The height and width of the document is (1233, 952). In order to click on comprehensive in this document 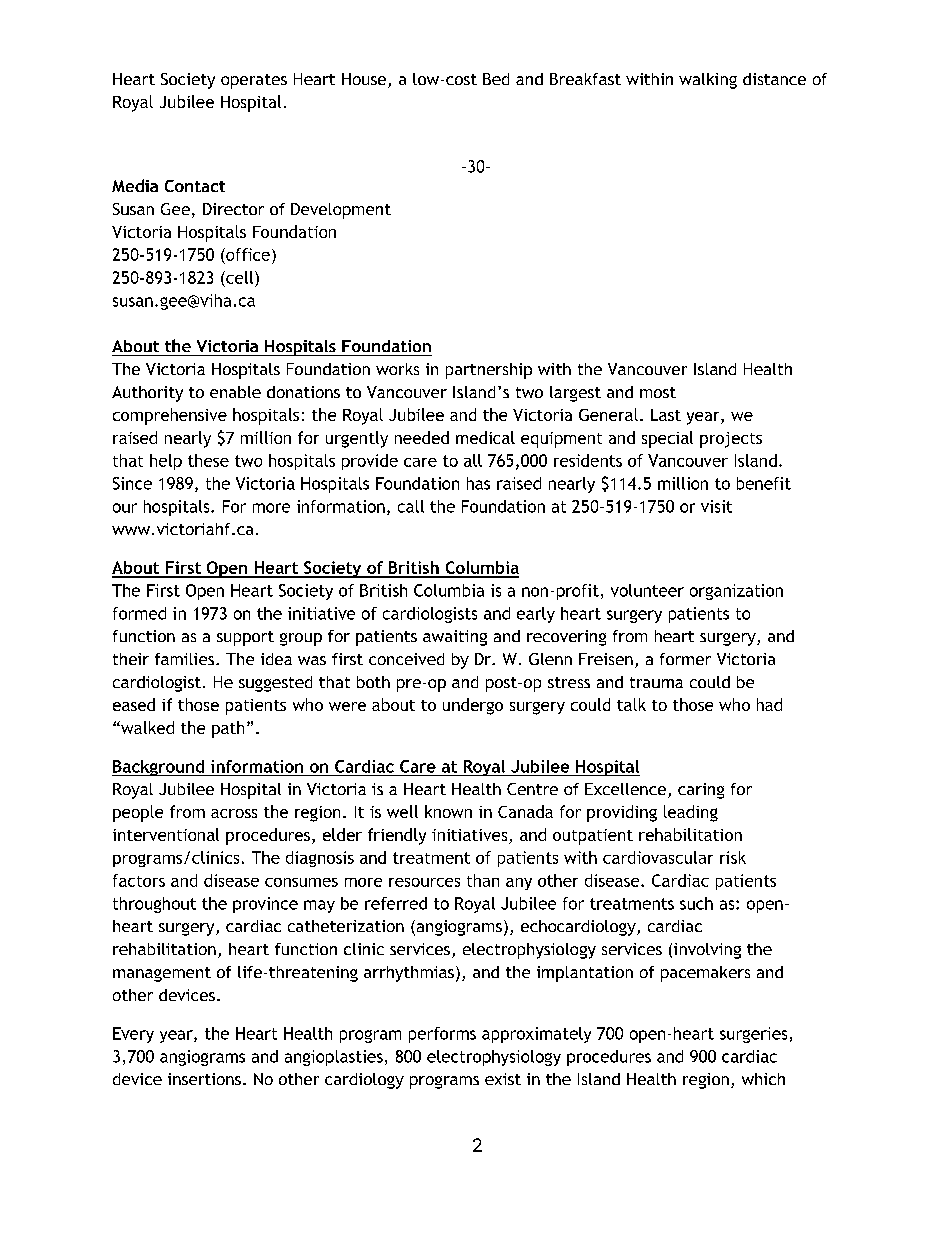, I will do `click(170, 416)`.
